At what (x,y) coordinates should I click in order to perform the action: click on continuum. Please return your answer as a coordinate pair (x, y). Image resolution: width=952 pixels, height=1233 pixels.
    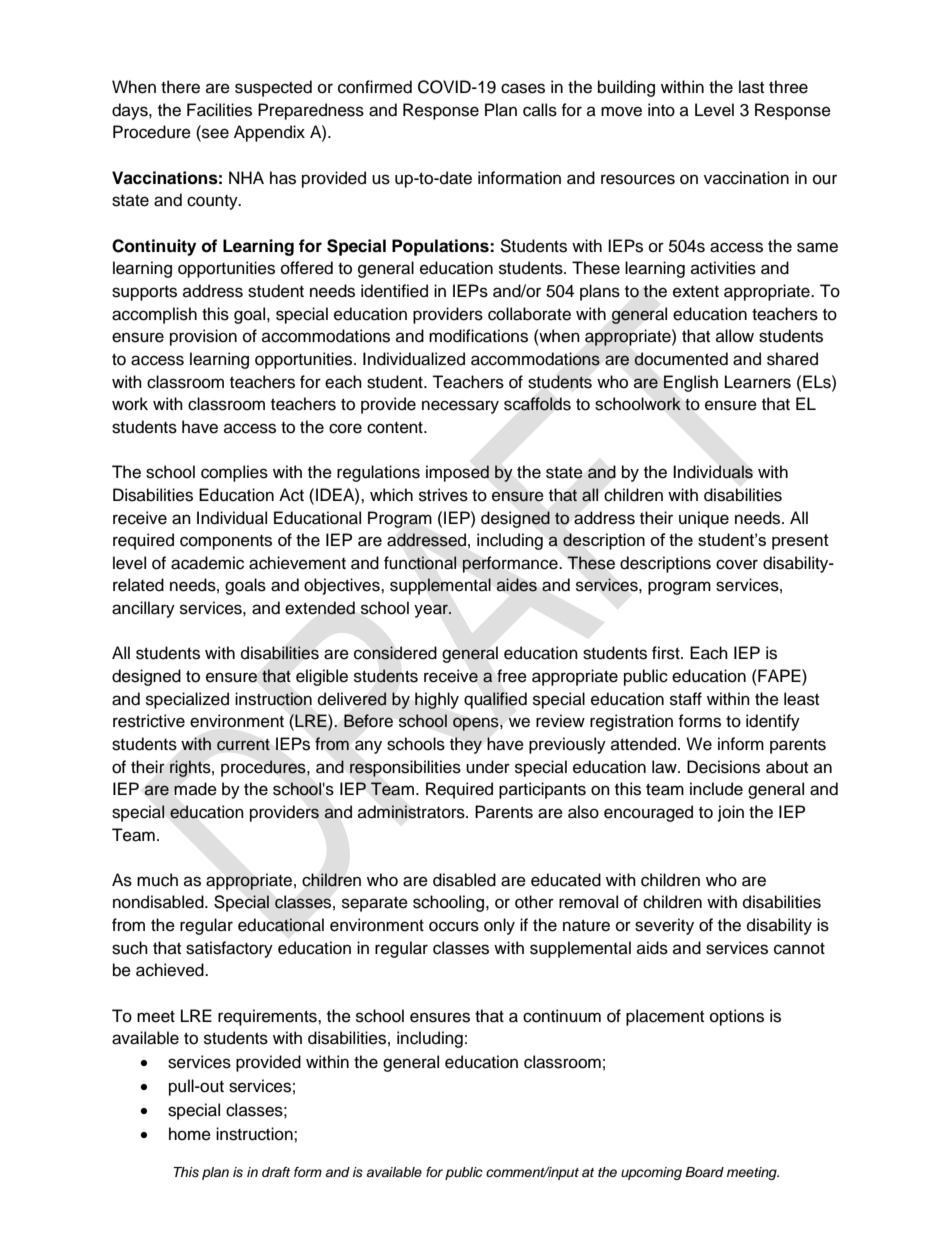
    Looking at the image, I should click on (562, 1016).
